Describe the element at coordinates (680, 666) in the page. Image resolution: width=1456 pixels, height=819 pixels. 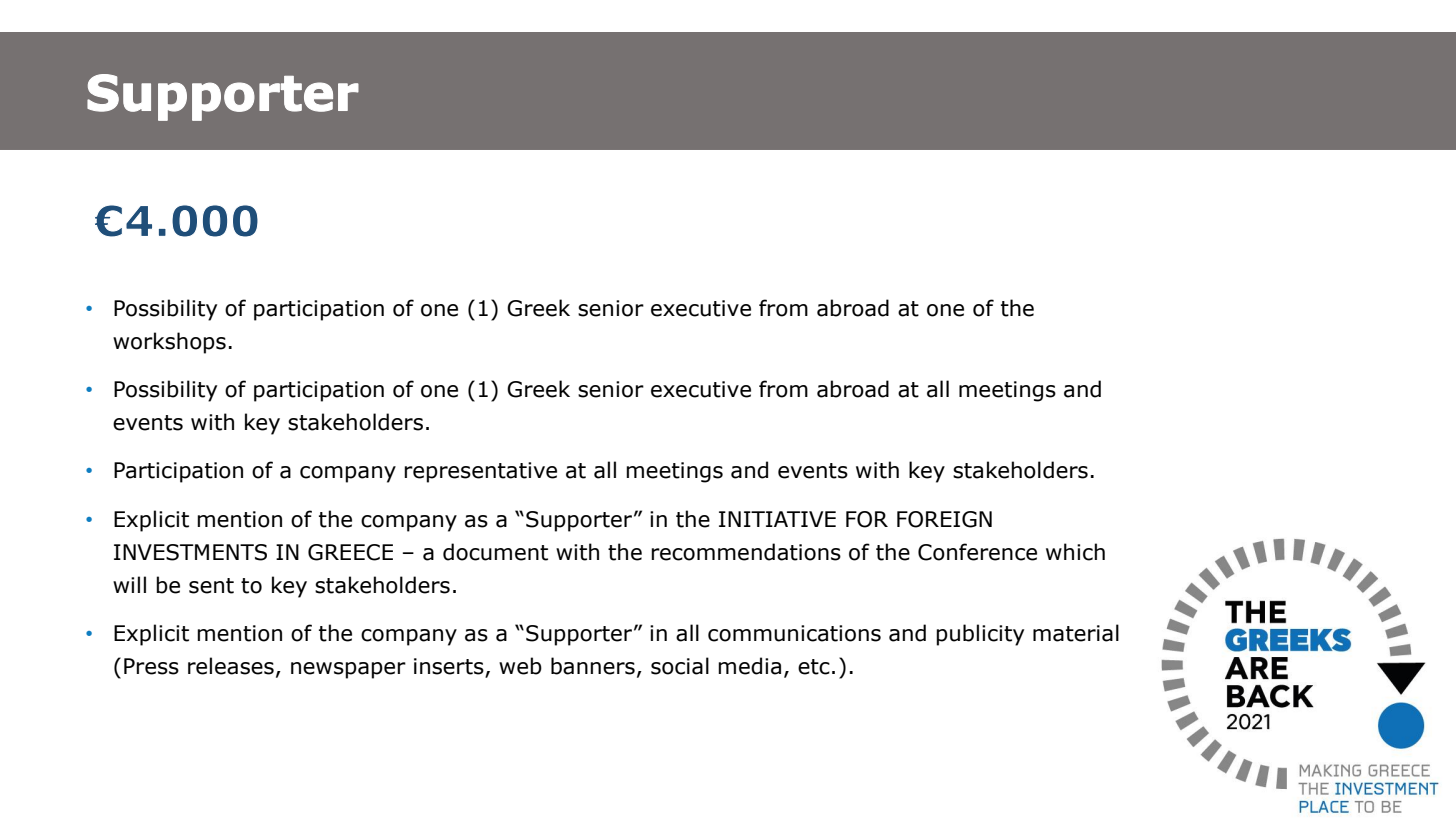
I see `social` at that location.
